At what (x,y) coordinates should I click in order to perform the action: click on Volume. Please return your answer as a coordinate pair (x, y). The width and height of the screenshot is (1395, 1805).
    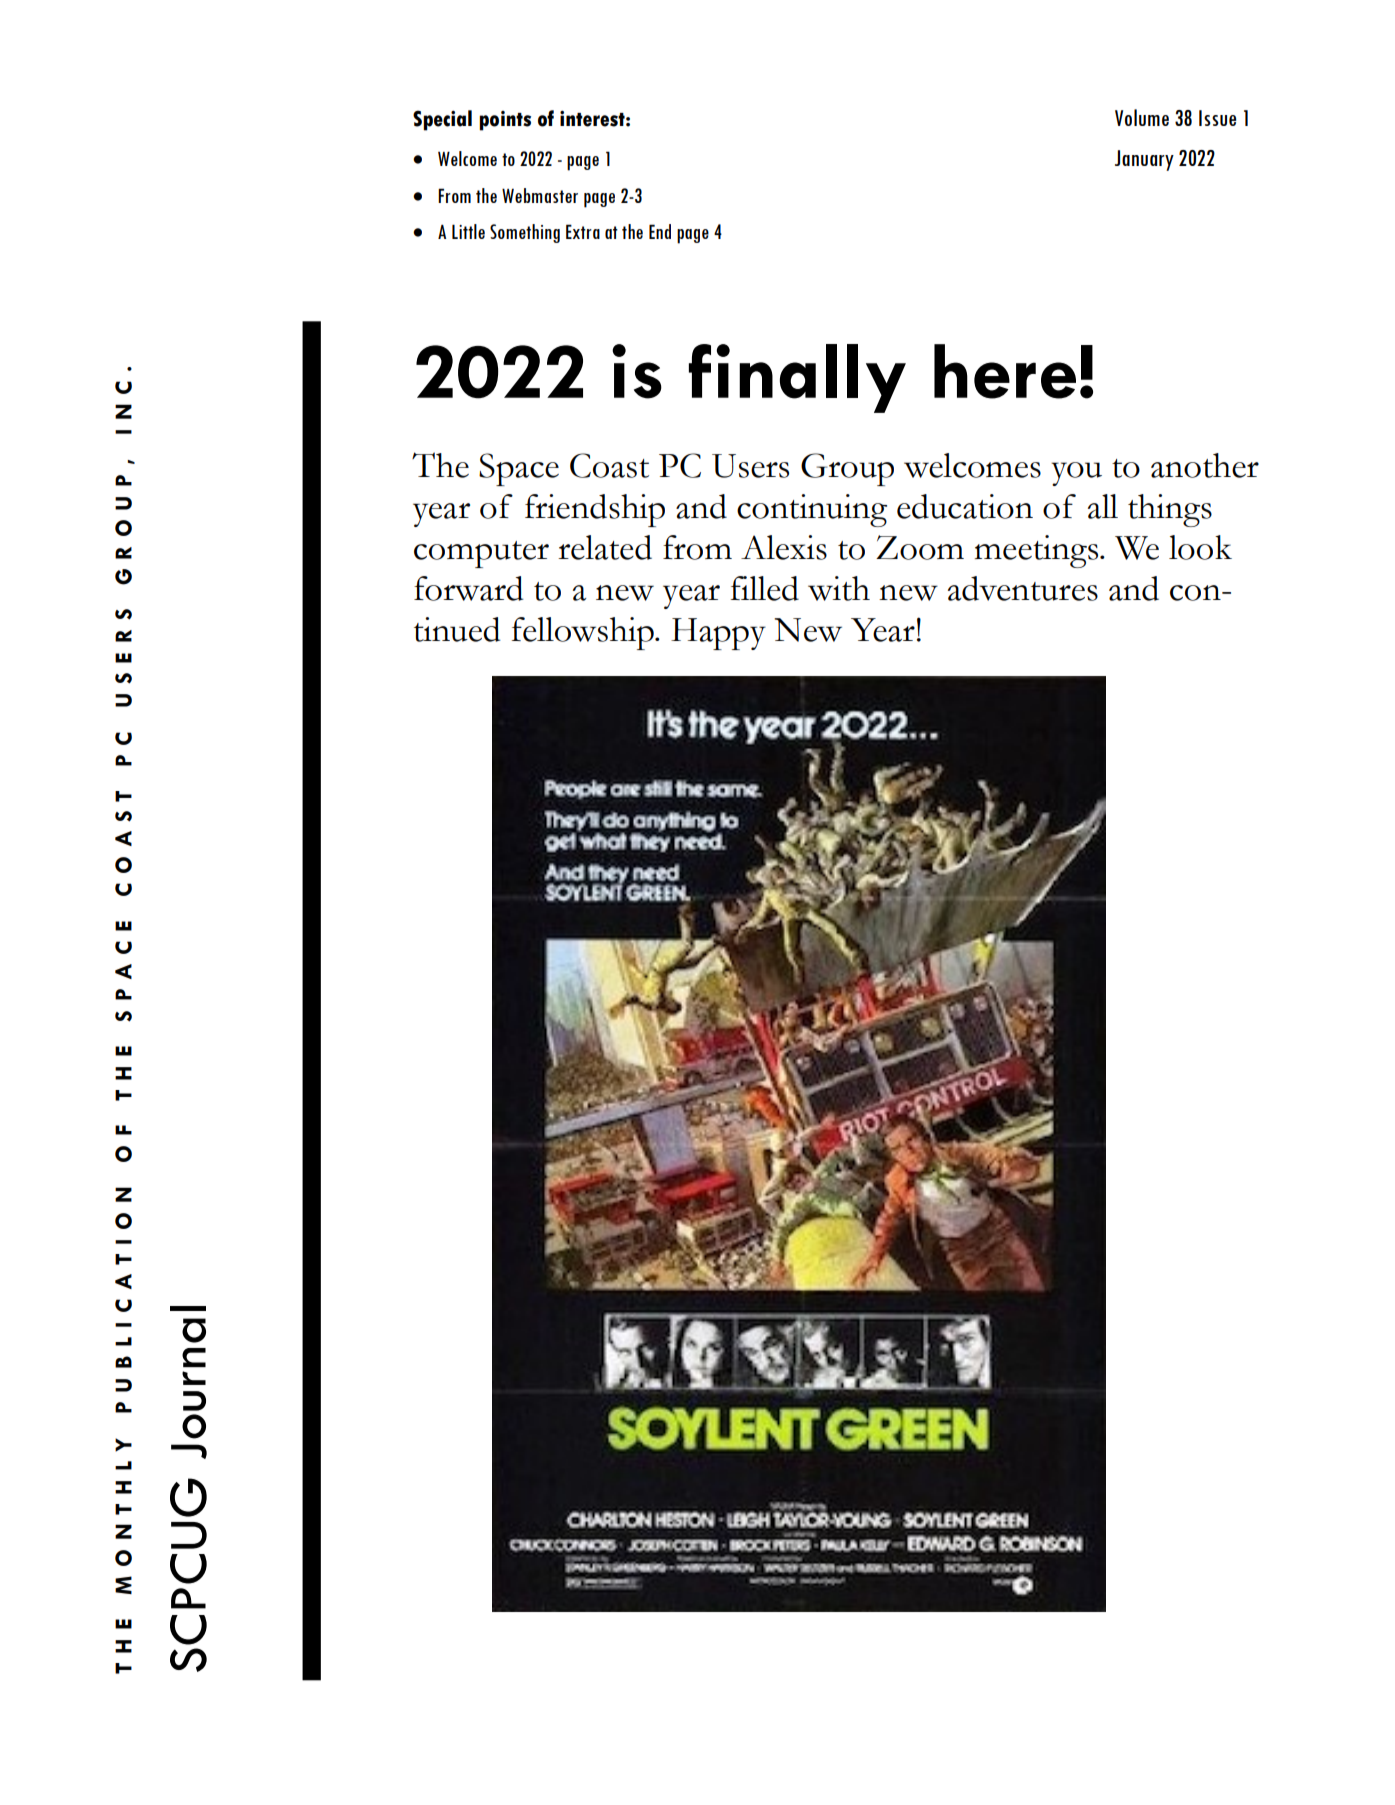
    Looking at the image, I should click on (1142, 117).
